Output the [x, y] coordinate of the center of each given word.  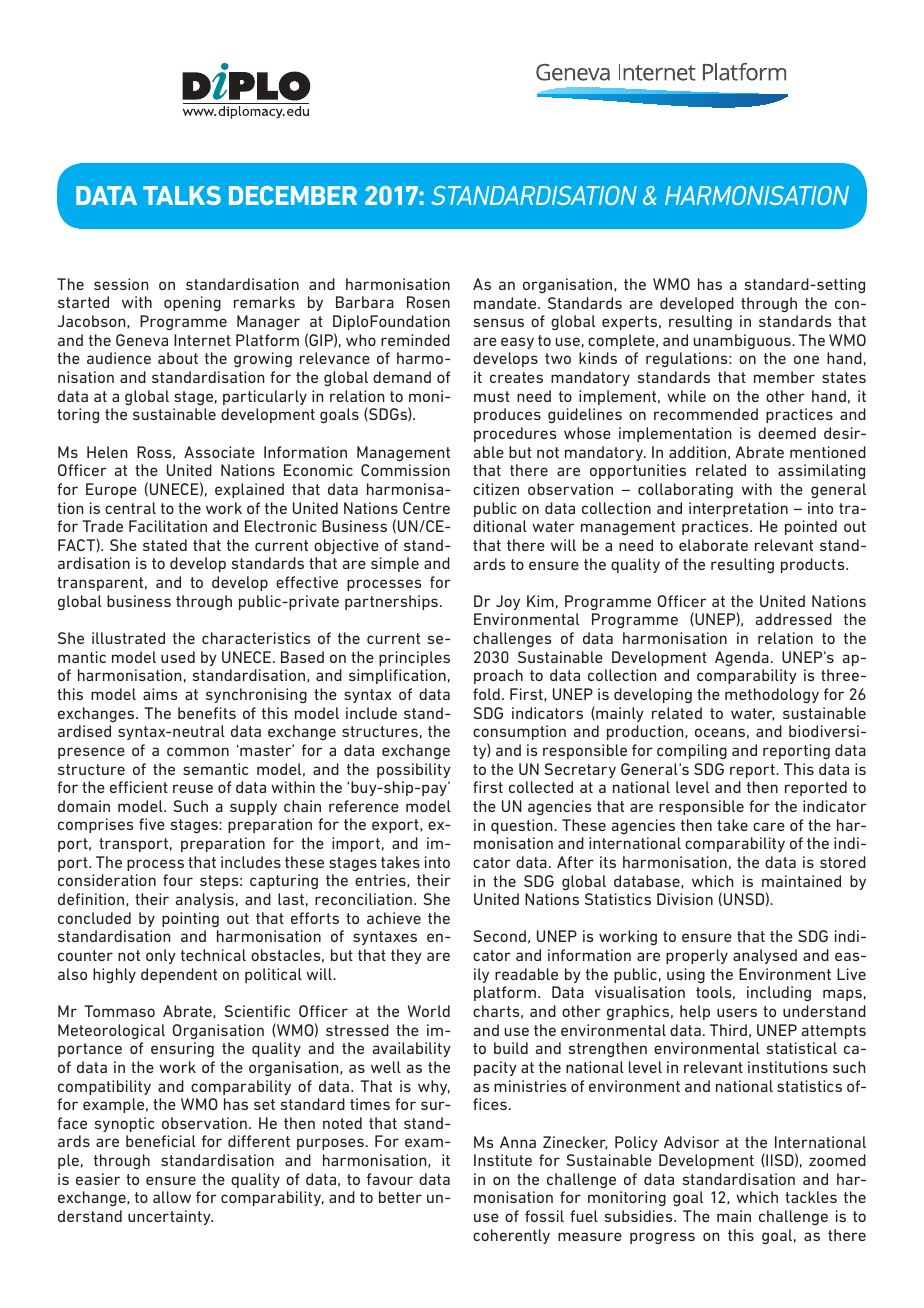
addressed [794, 619]
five [152, 824]
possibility [414, 770]
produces [507, 415]
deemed [787, 433]
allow [172, 1197]
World [429, 1011]
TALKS [182, 195]
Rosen [428, 302]
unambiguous [743, 341]
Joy [508, 602]
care [769, 826]
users [737, 1012]
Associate [219, 452]
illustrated [128, 638]
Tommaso [119, 1011]
